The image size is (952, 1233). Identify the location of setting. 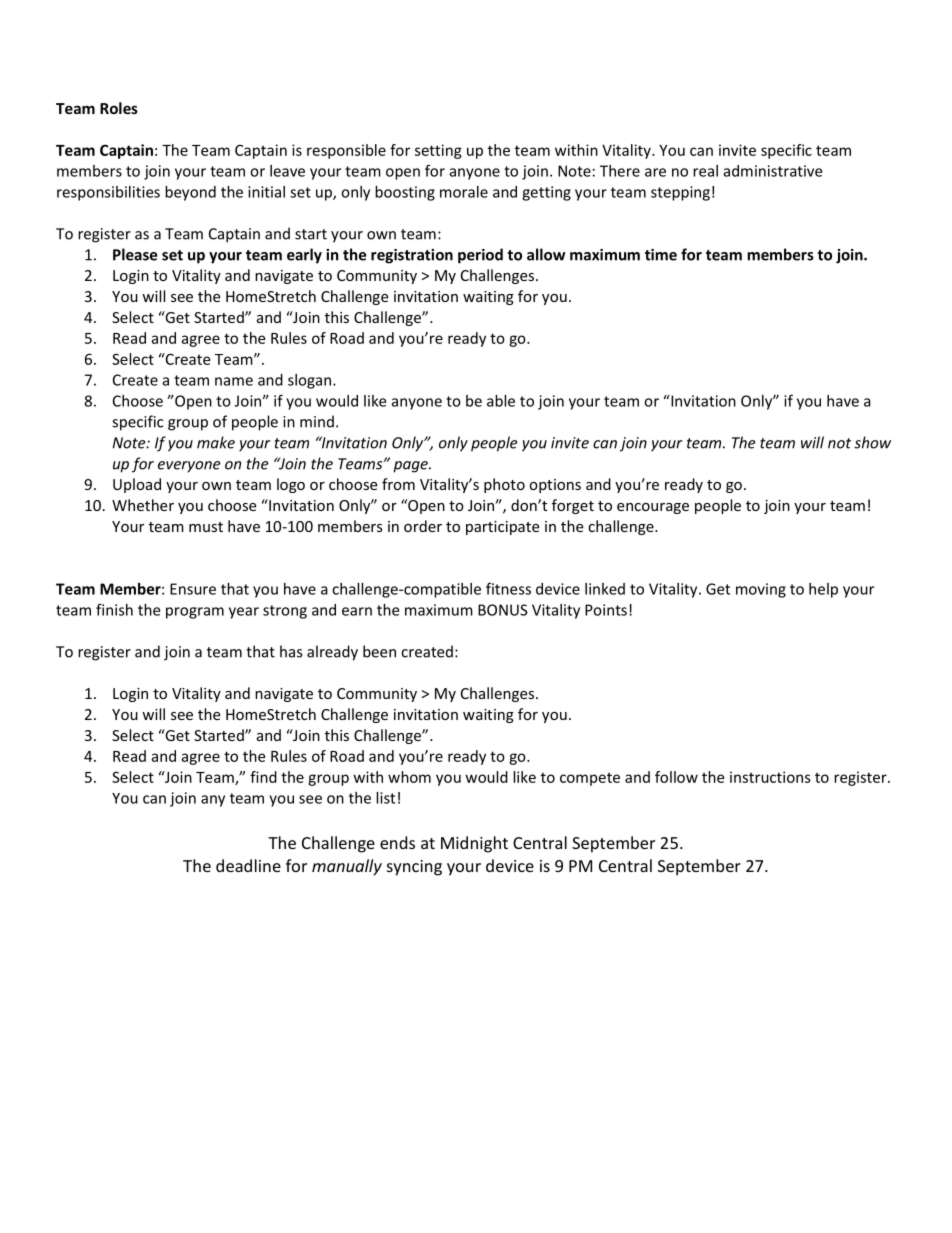
(438, 151).
